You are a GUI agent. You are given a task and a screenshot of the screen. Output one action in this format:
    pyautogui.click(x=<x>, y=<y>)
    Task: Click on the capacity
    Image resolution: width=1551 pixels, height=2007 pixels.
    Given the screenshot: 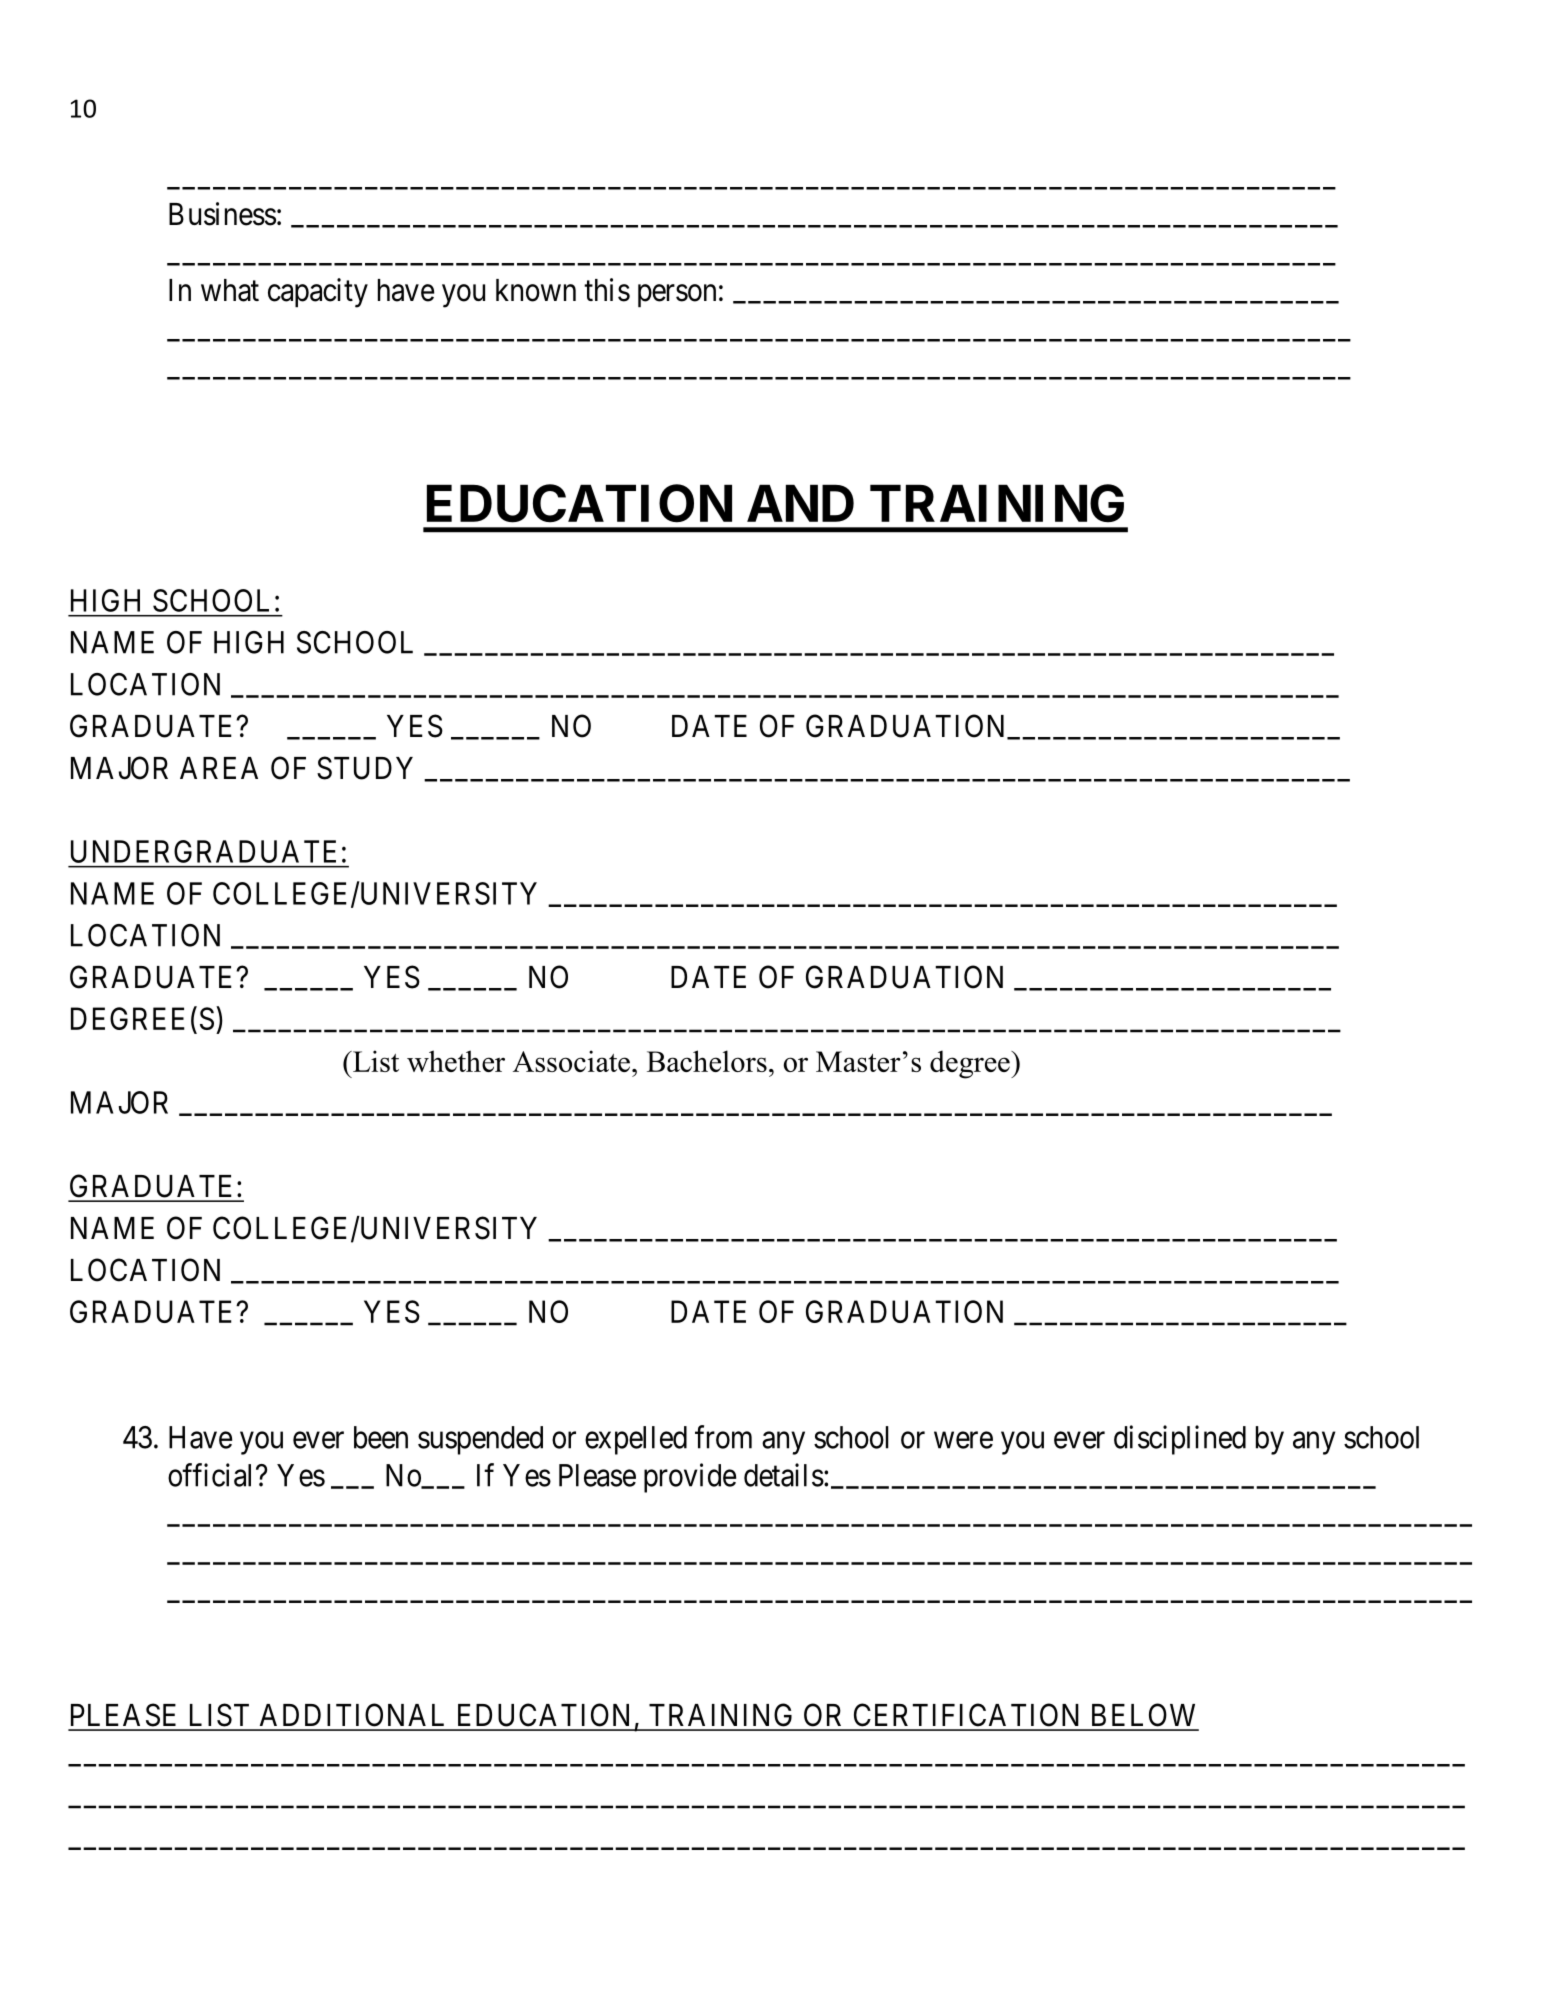 What is the action you would take?
    pyautogui.click(x=318, y=293)
